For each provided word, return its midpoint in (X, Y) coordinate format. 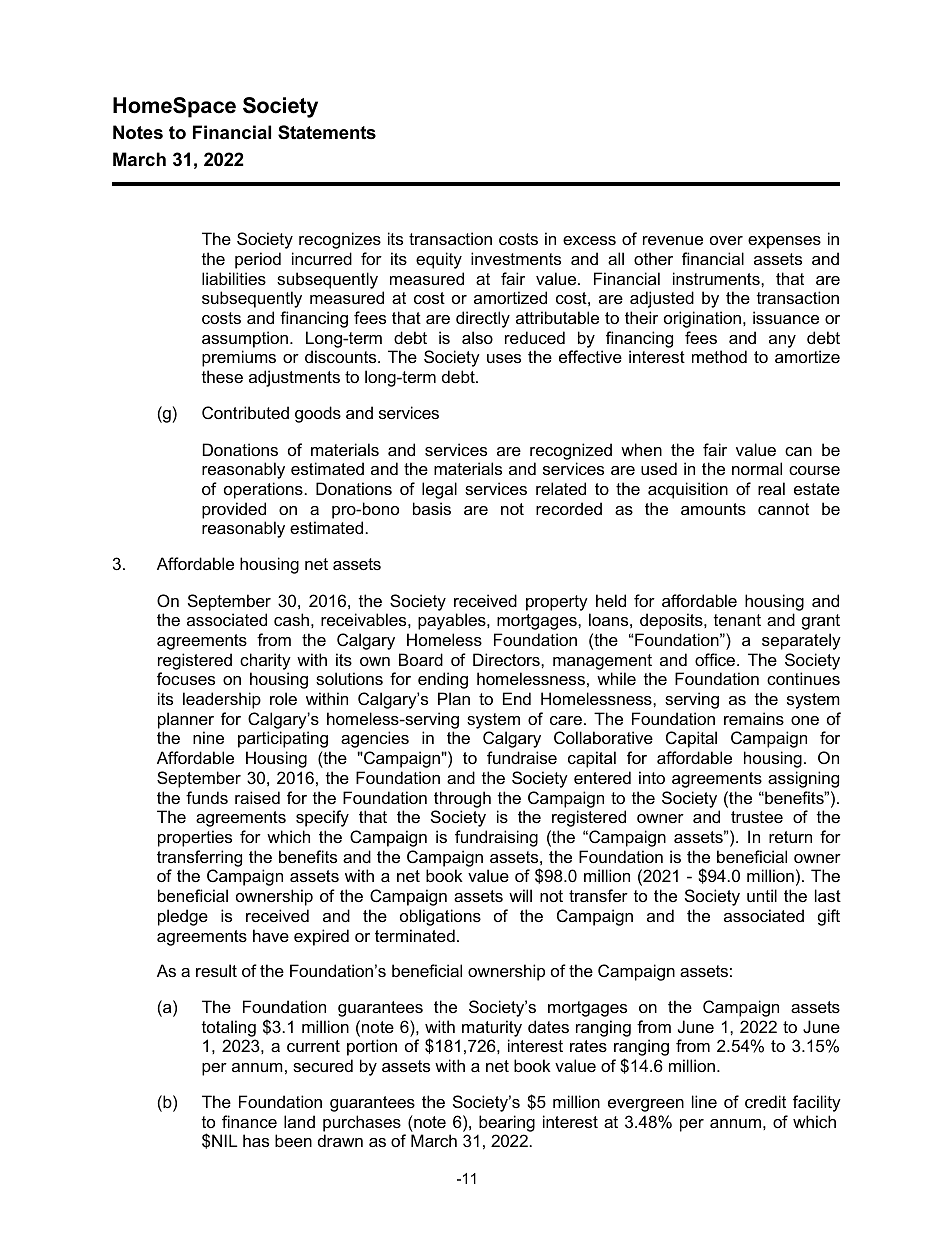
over (726, 240)
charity (265, 661)
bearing (506, 1125)
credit (765, 1101)
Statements (327, 132)
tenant (737, 620)
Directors (507, 659)
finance (249, 1121)
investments (516, 258)
